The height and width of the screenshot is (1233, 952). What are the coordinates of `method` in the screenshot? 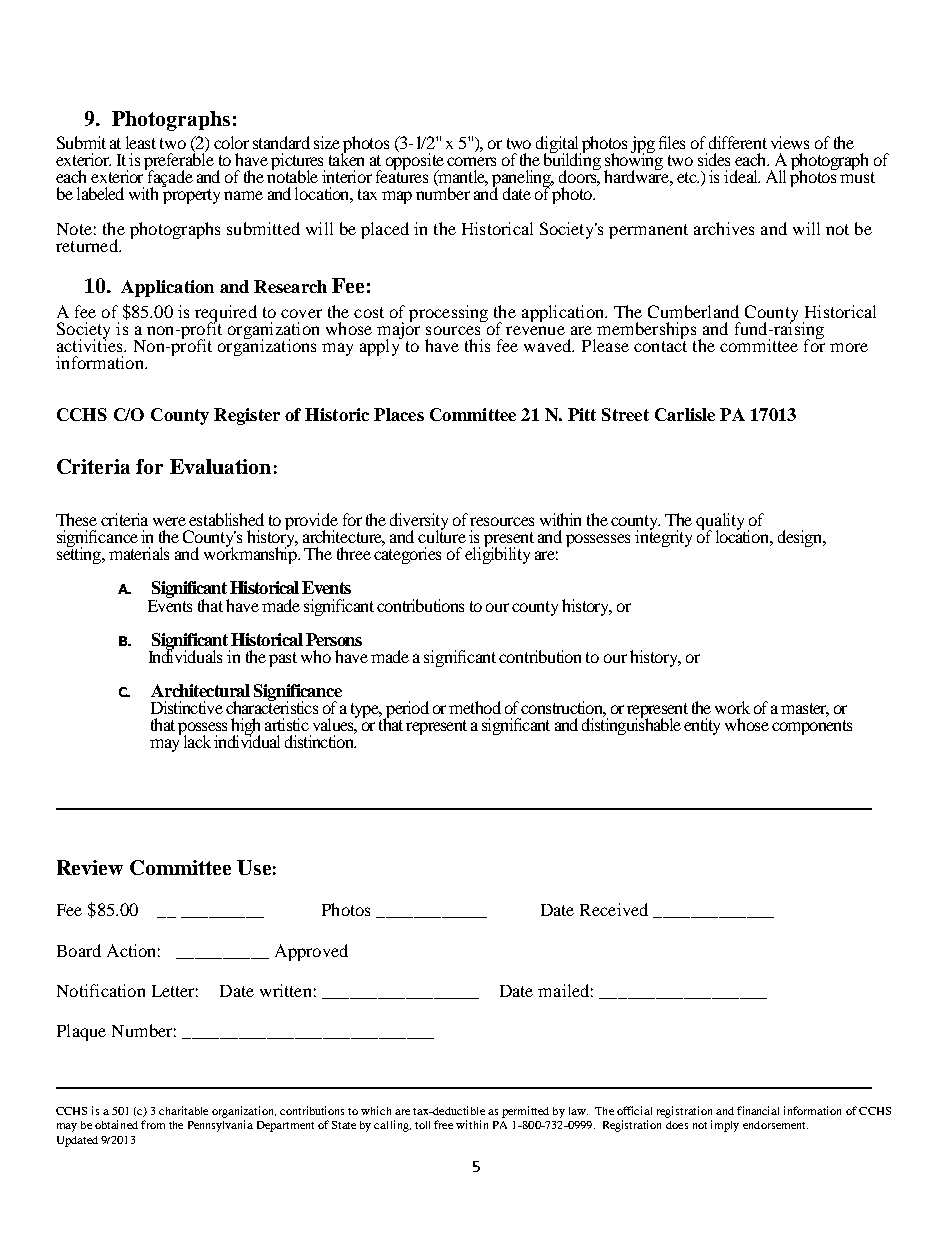 It's located at (475, 707).
